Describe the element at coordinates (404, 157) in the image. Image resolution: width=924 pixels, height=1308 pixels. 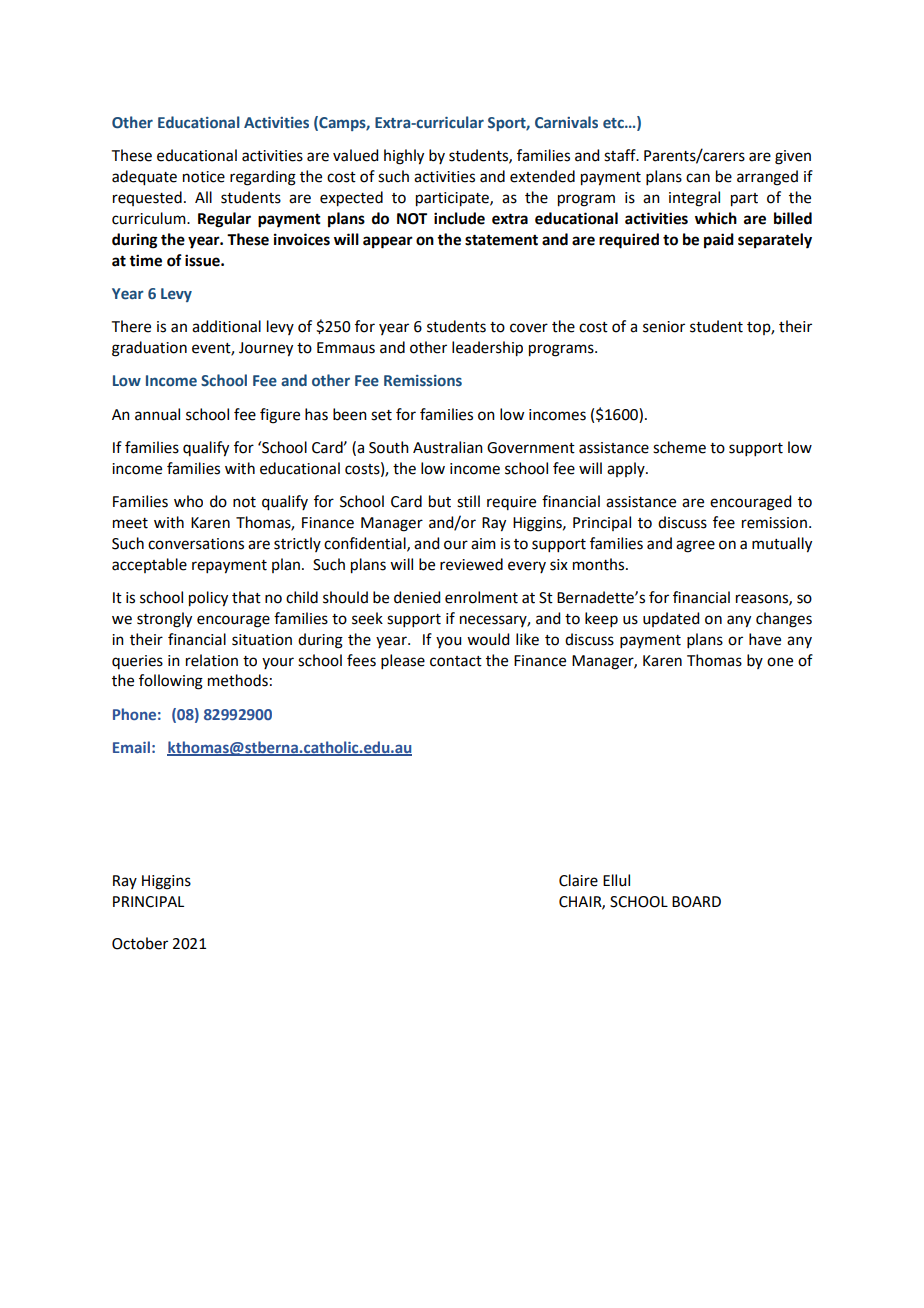
I see `highly` at that location.
